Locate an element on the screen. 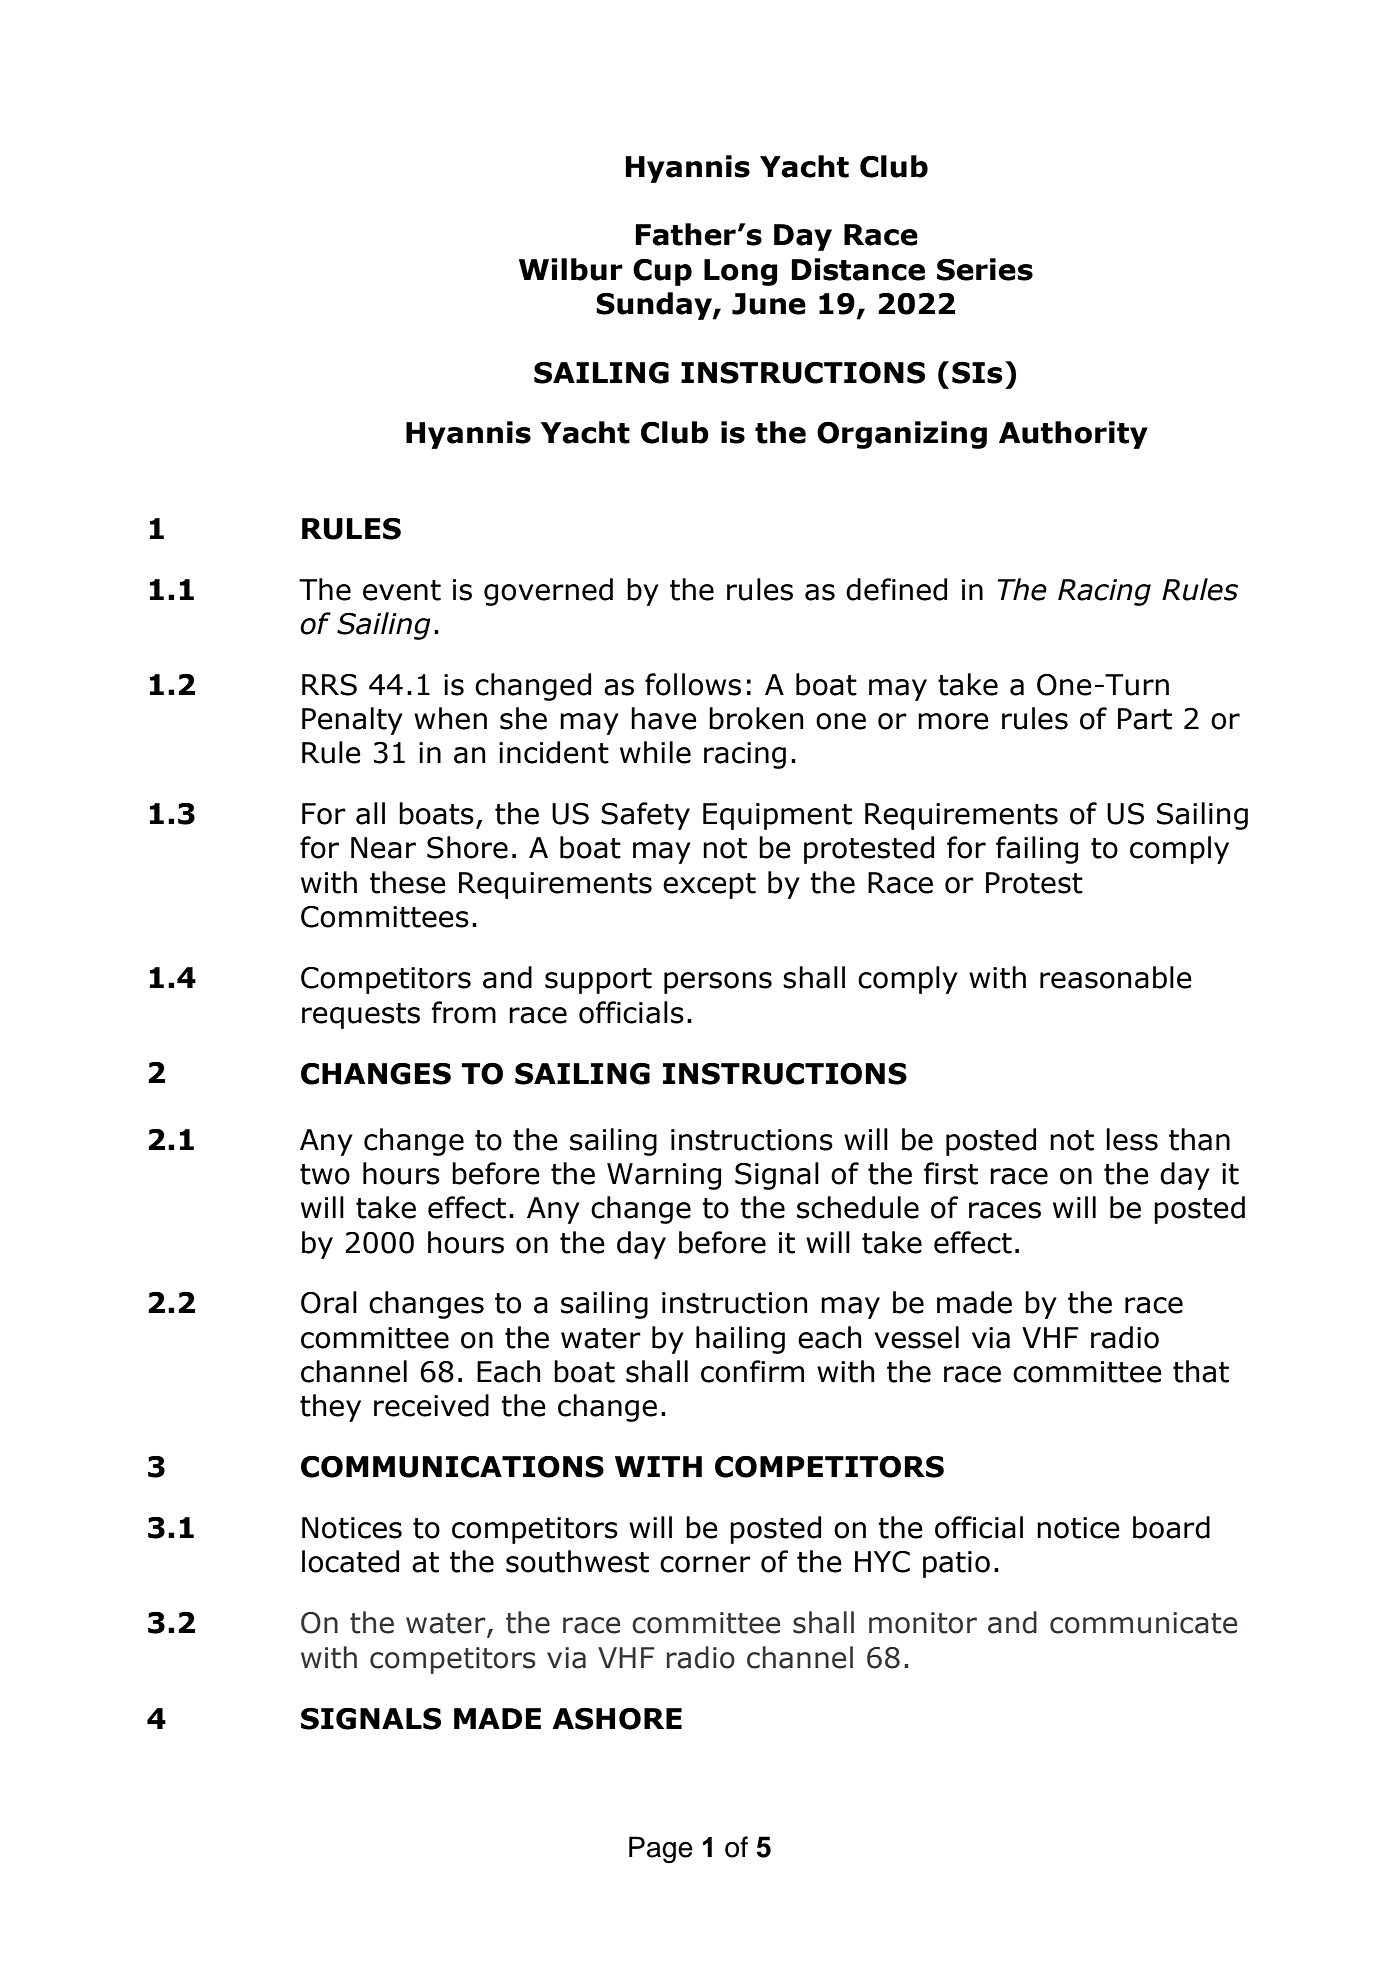  that is located at coordinates (1201, 1371).
